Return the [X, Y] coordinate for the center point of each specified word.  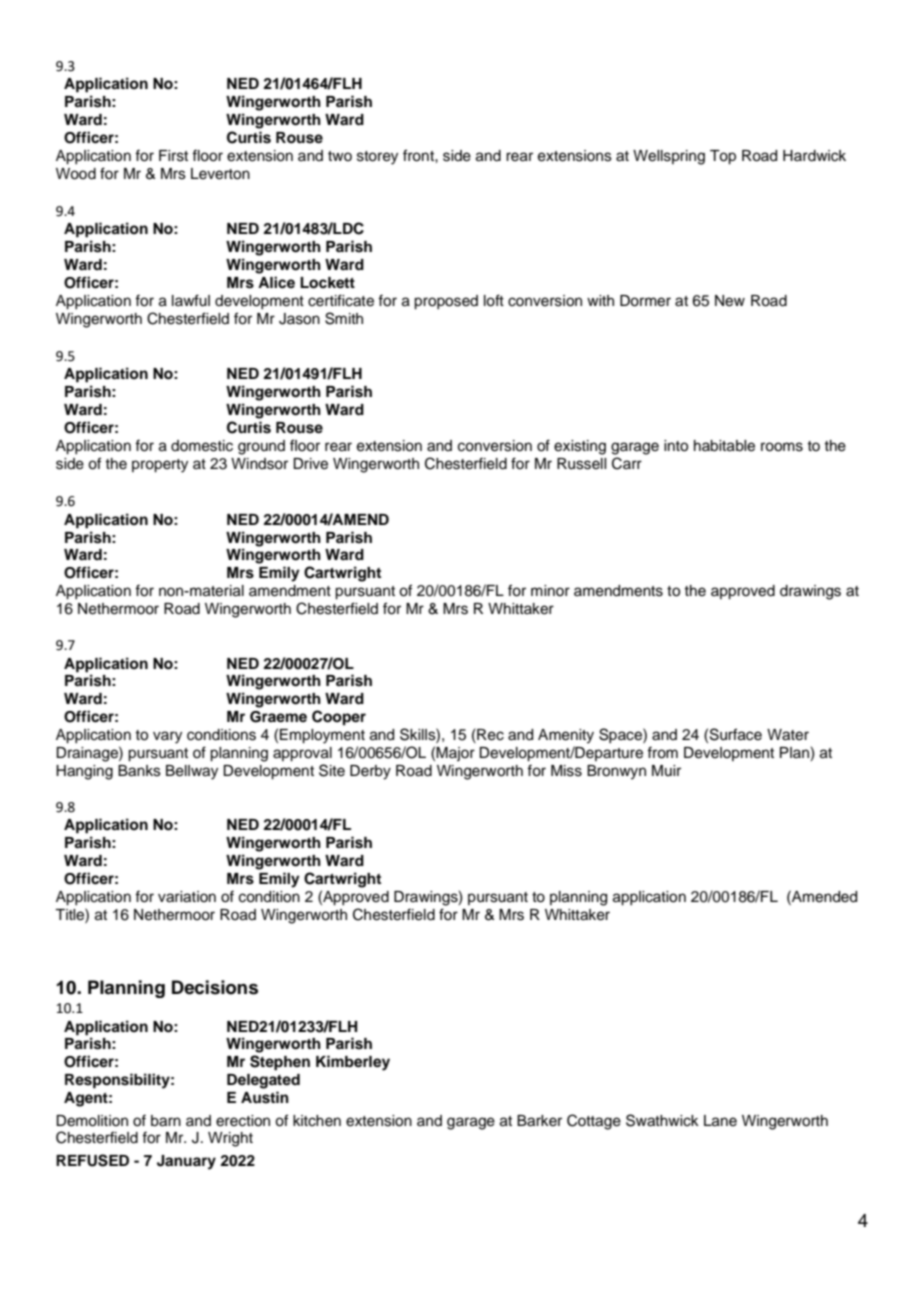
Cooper [339, 718]
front [419, 155]
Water [788, 735]
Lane [720, 1121]
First [173, 156]
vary [167, 737]
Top [723, 157]
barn [166, 1121]
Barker [539, 1121]
